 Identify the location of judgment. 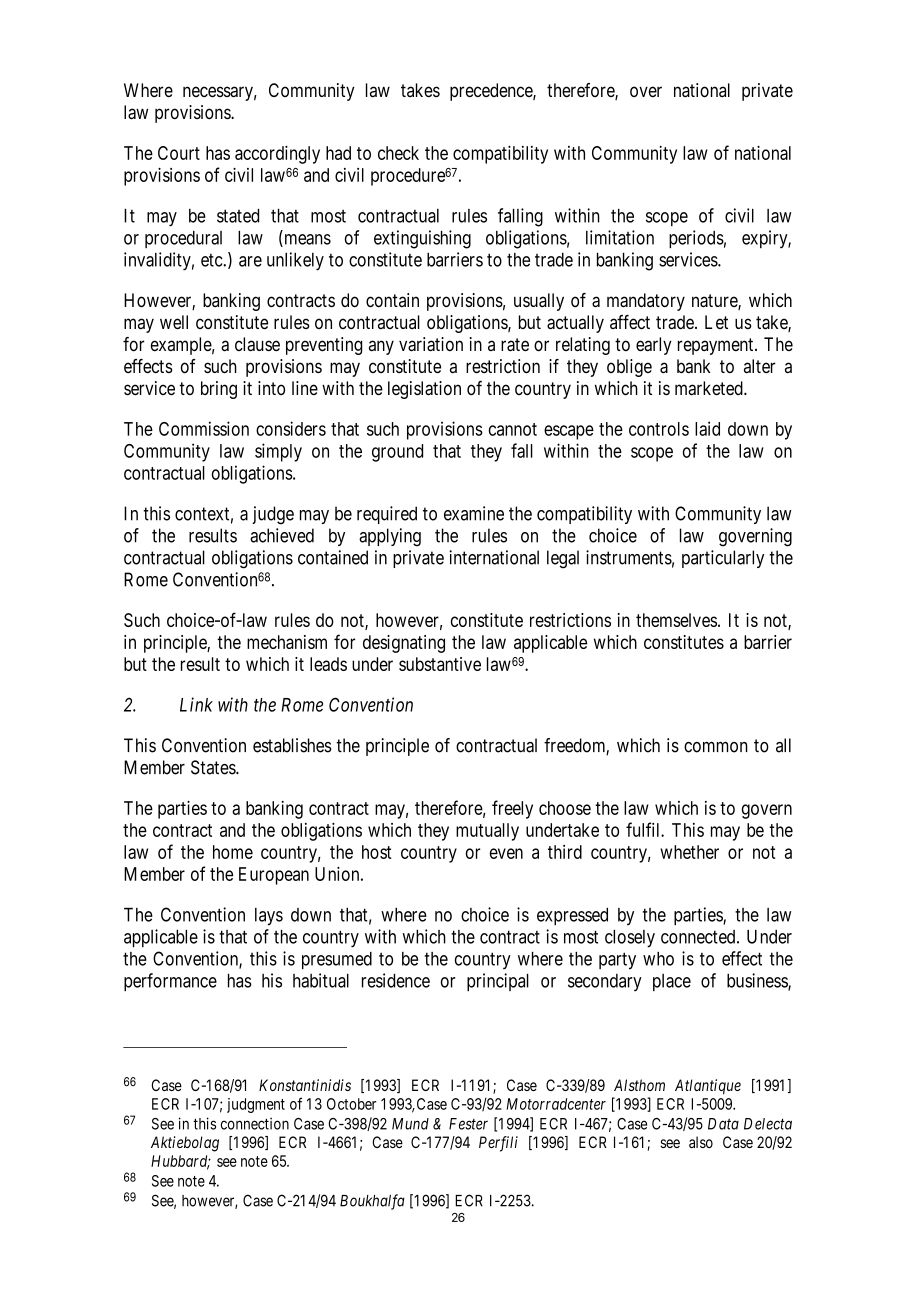
(256, 1105).
